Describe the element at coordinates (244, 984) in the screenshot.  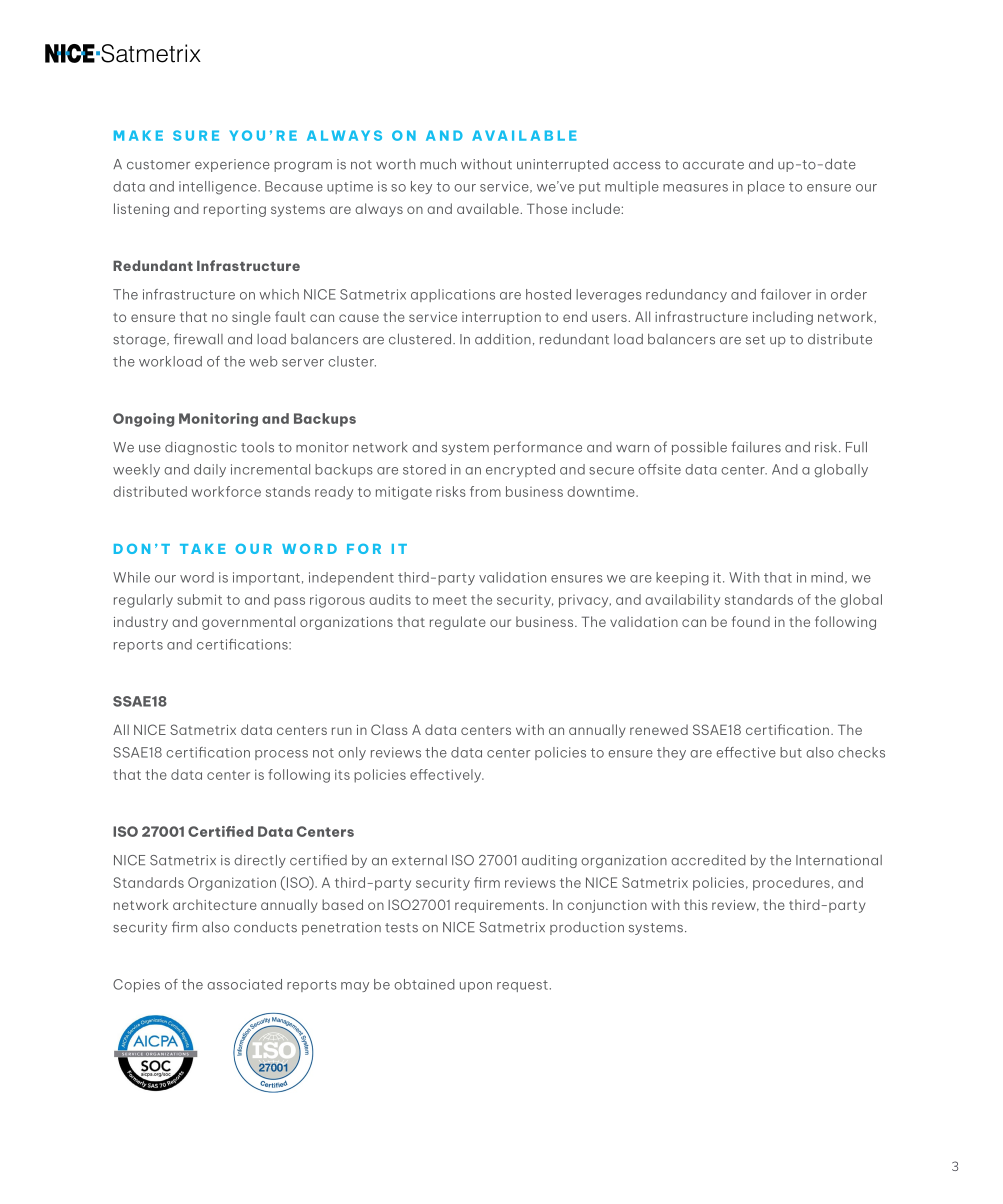
I see `associated` at that location.
